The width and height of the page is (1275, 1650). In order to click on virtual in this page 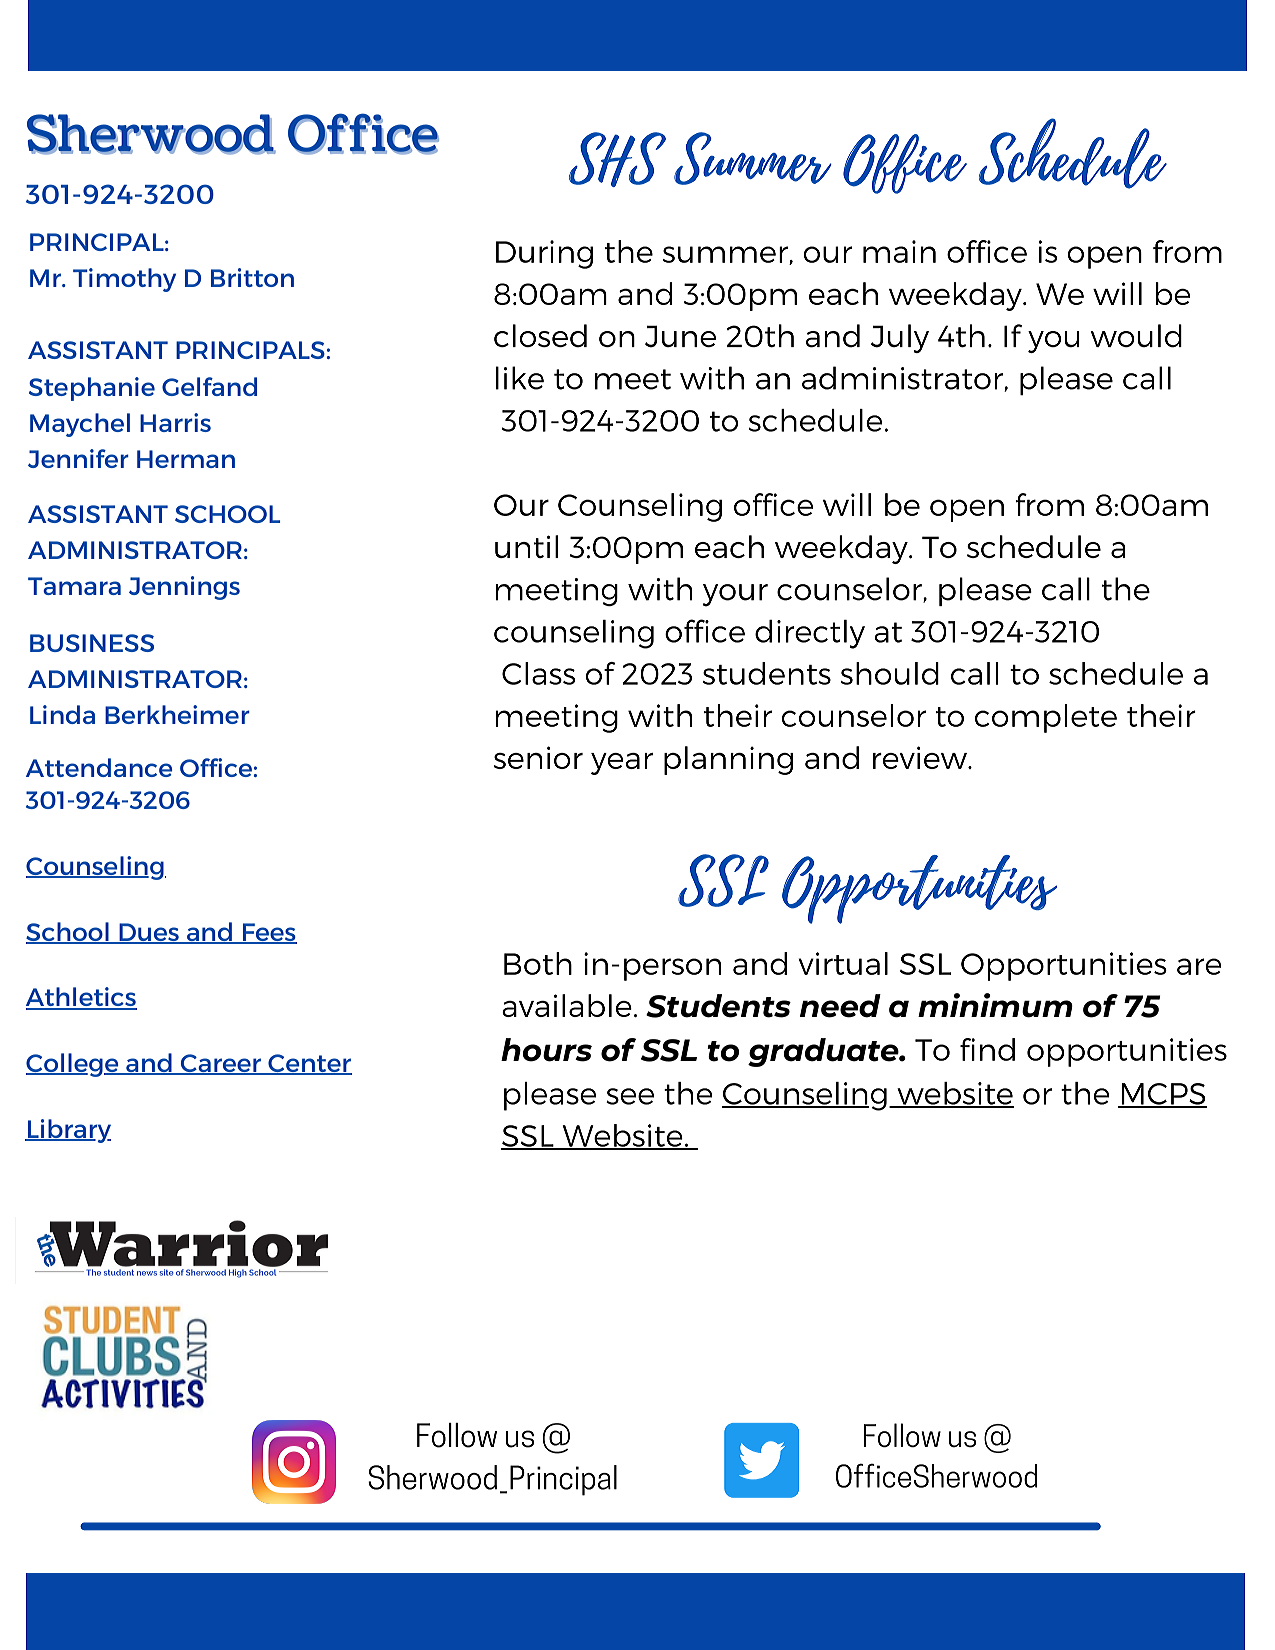, I will do `click(843, 963)`.
